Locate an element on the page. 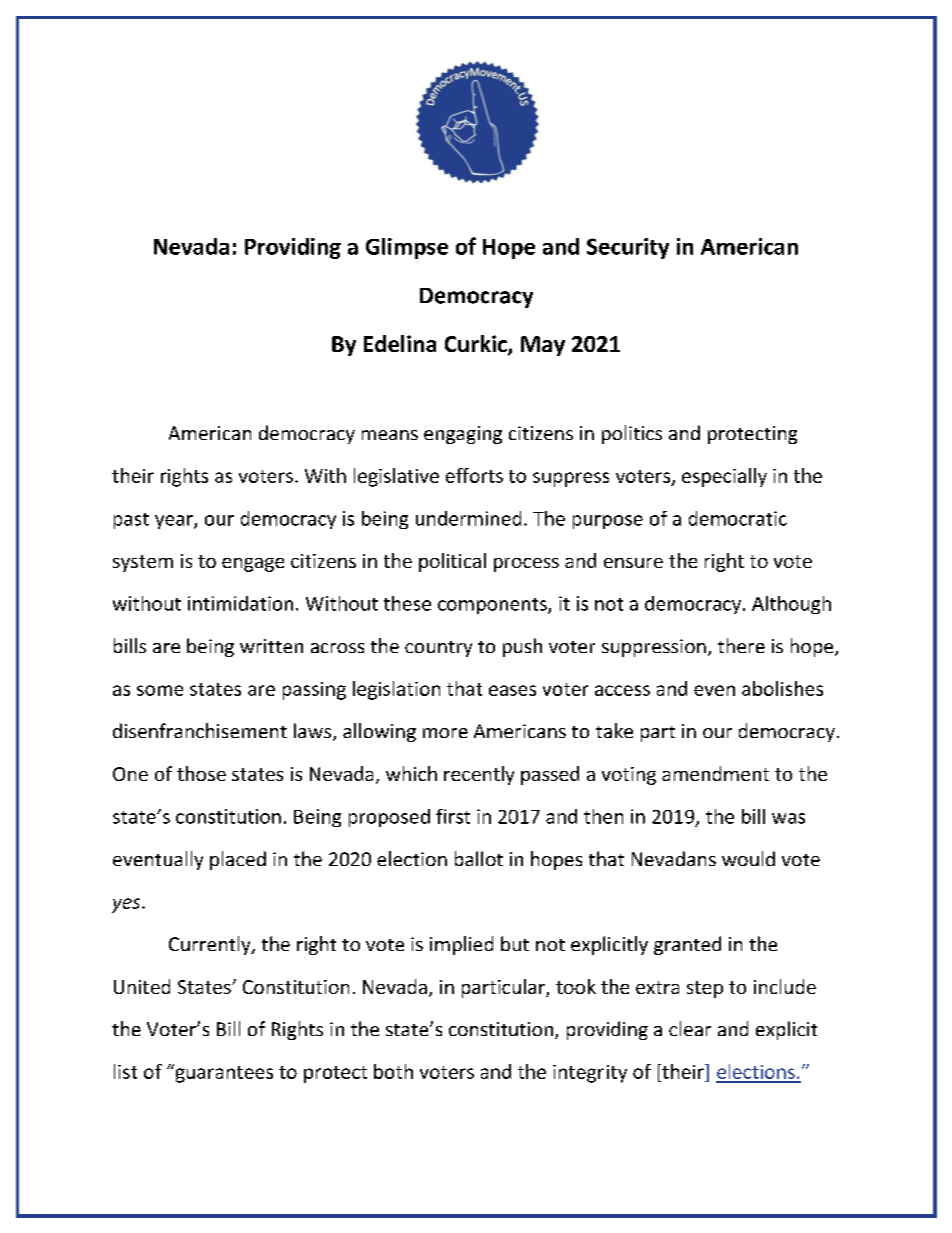 Image resolution: width=952 pixels, height=1233 pixels. amendment is located at coordinates (715, 773).
